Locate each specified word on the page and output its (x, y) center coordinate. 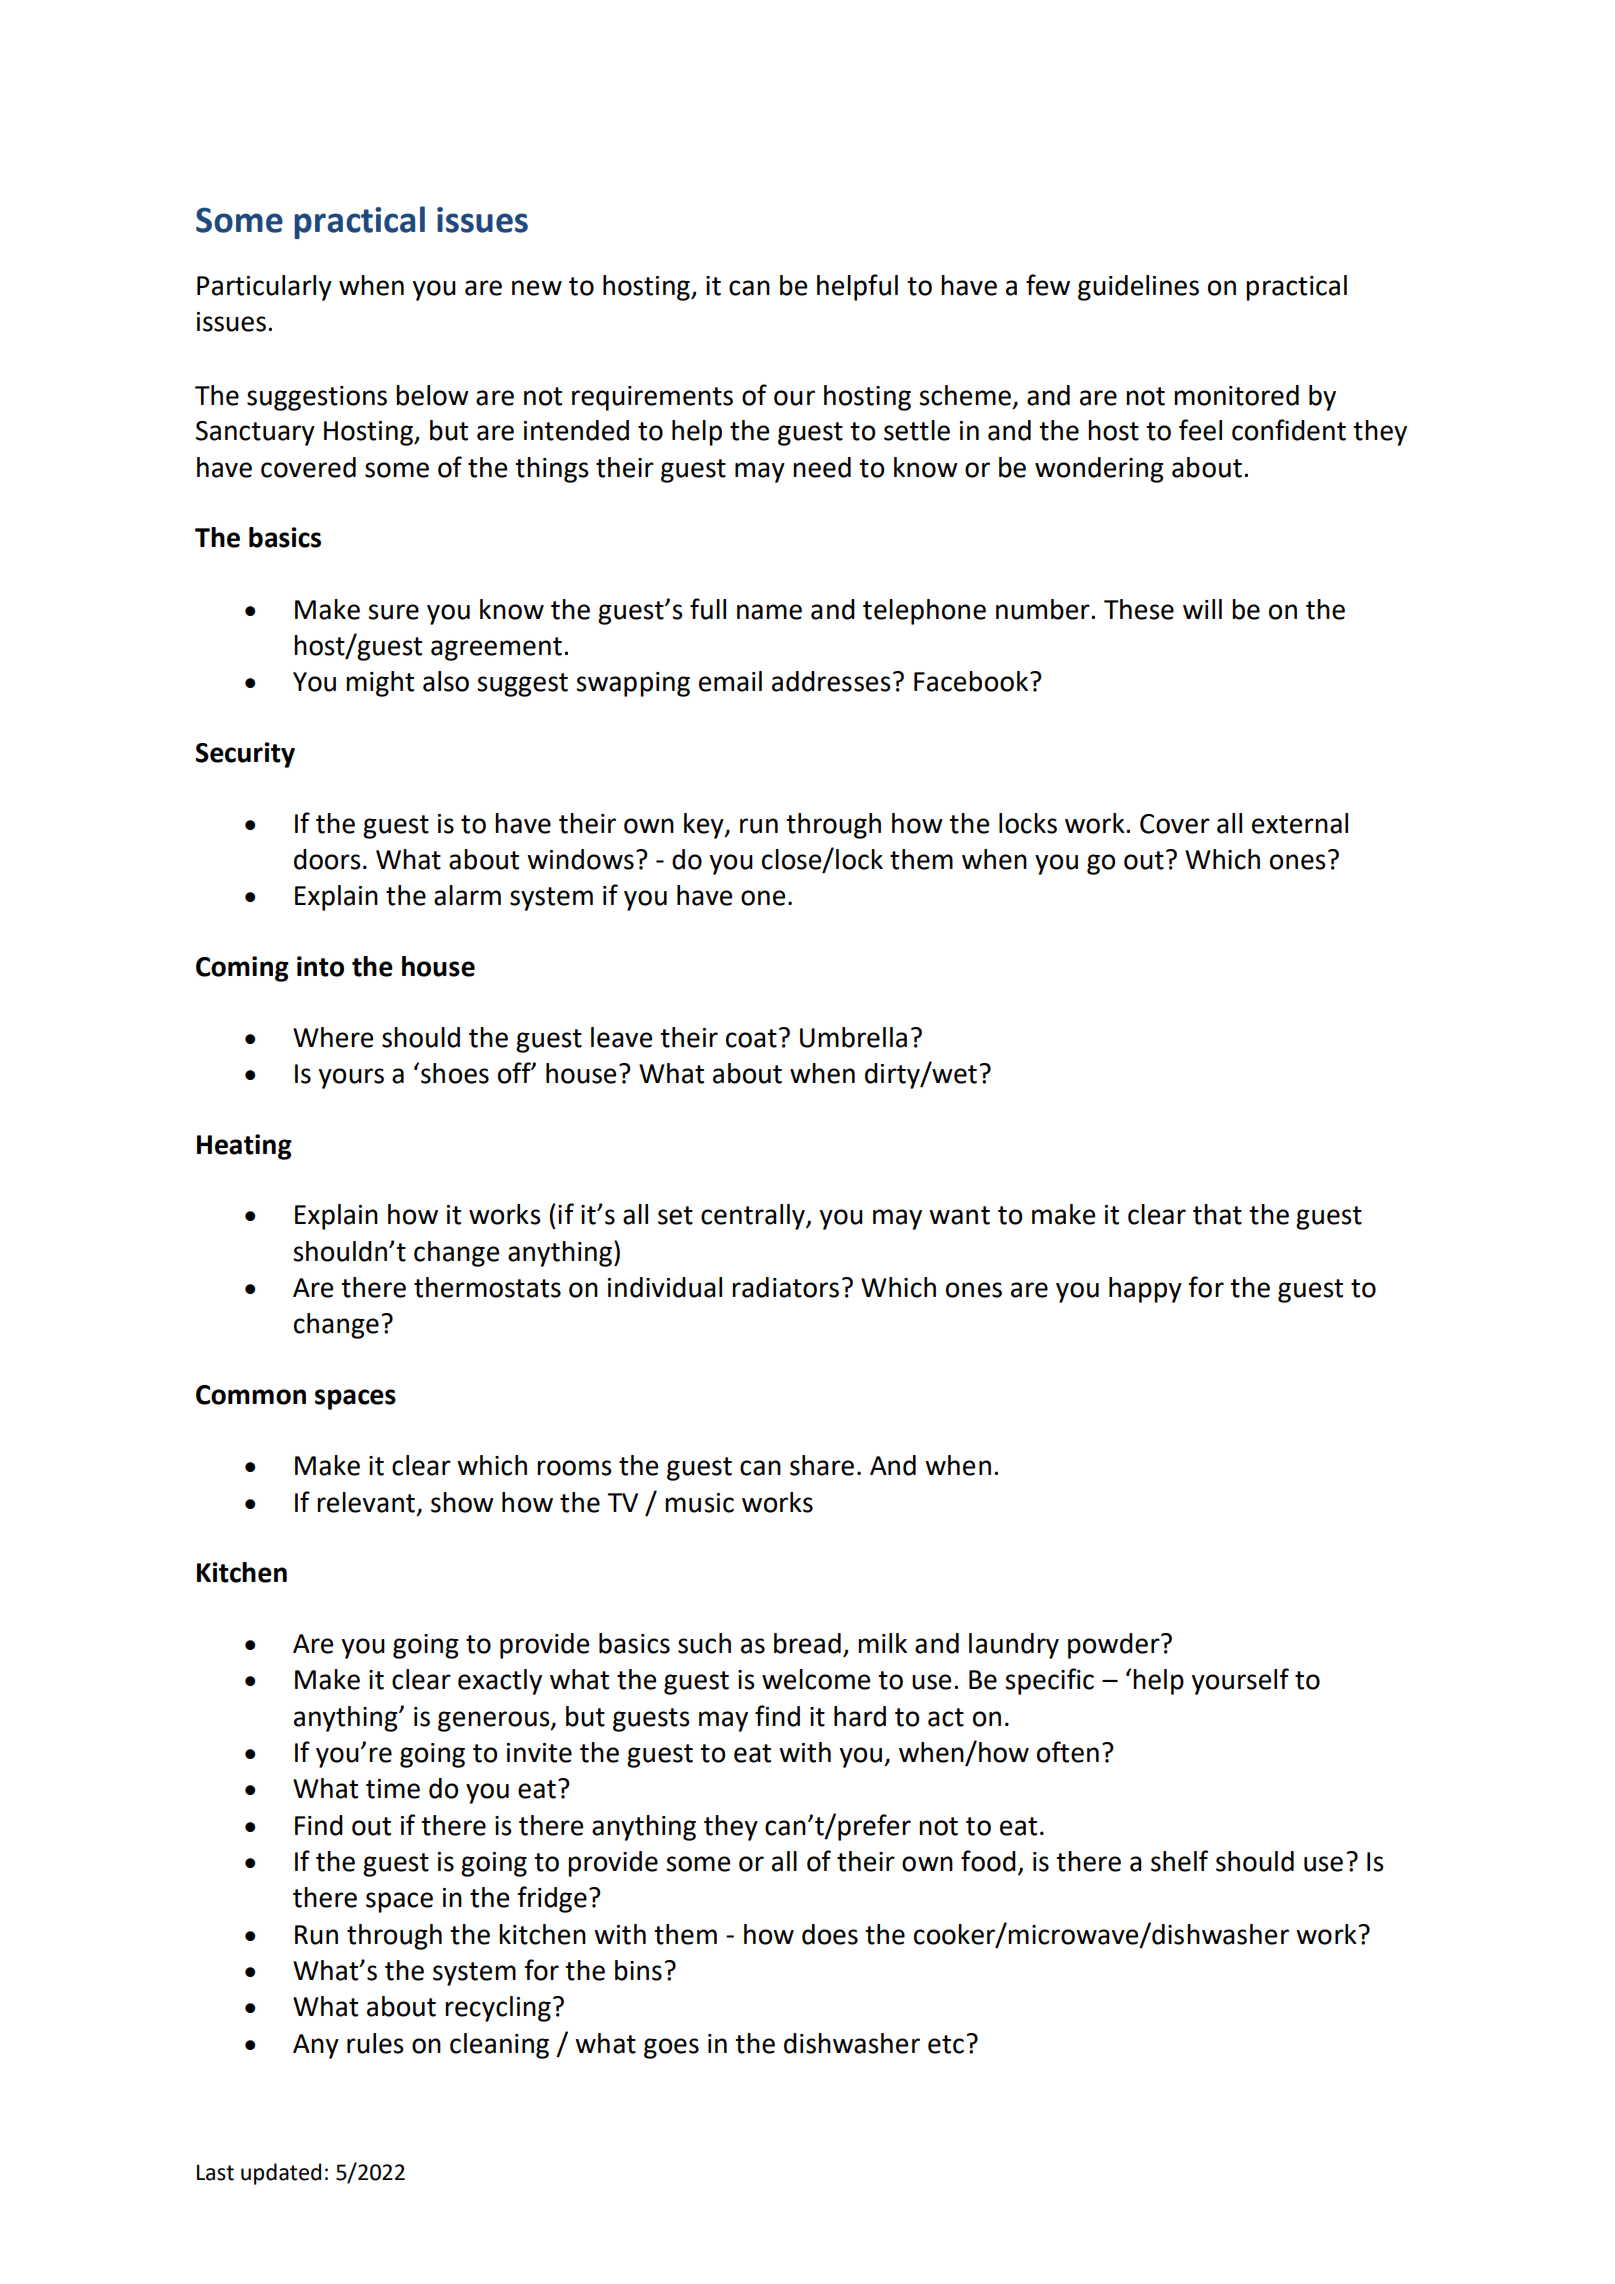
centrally (754, 1217)
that (1217, 1214)
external (1300, 823)
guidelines (1138, 288)
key (705, 826)
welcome (816, 1679)
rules (375, 2043)
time (393, 1789)
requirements (652, 398)
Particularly (264, 288)
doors (327, 859)
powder (1115, 1646)
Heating (244, 1147)
